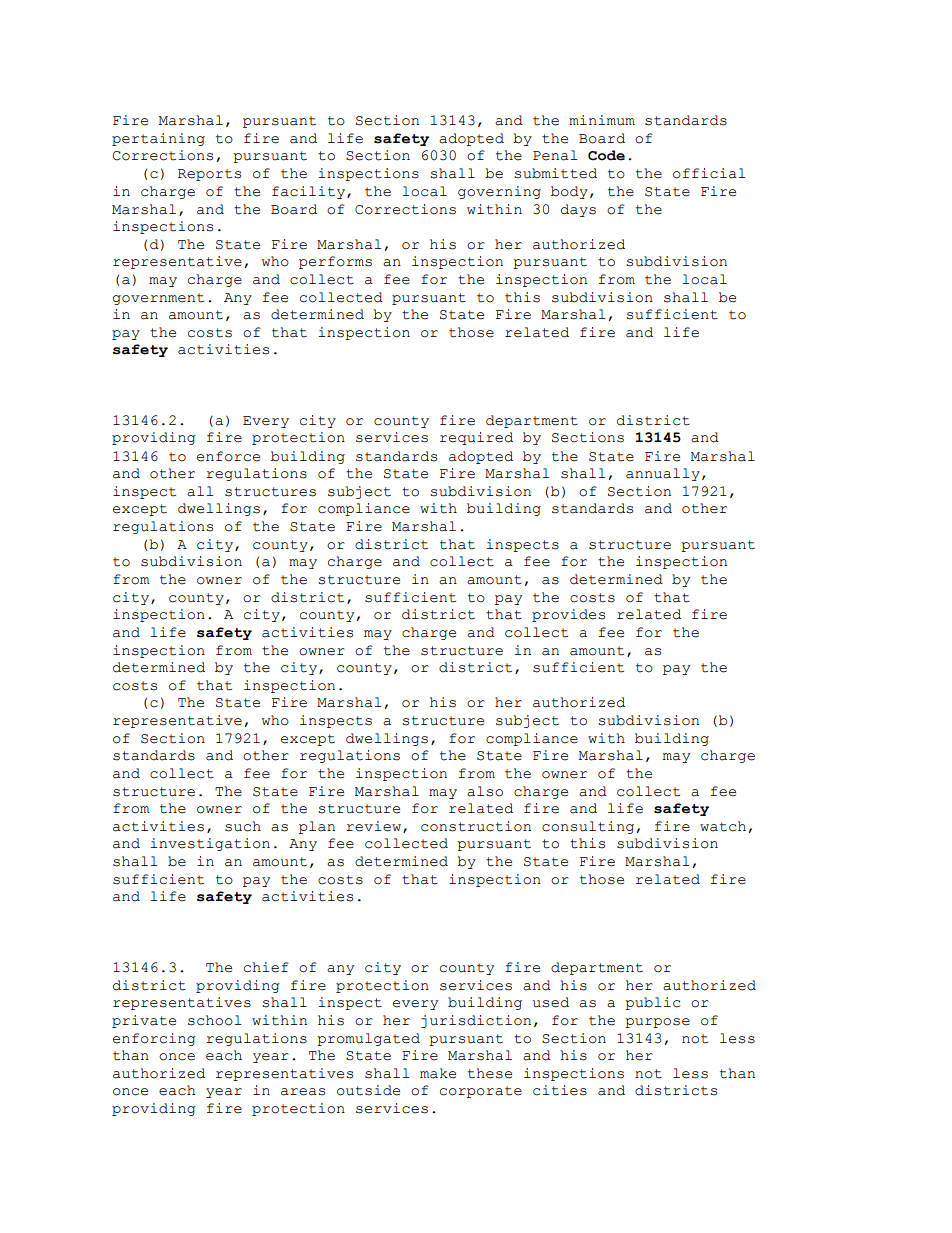 This document has width=952, height=1233. I want to click on purpose, so click(657, 1023).
